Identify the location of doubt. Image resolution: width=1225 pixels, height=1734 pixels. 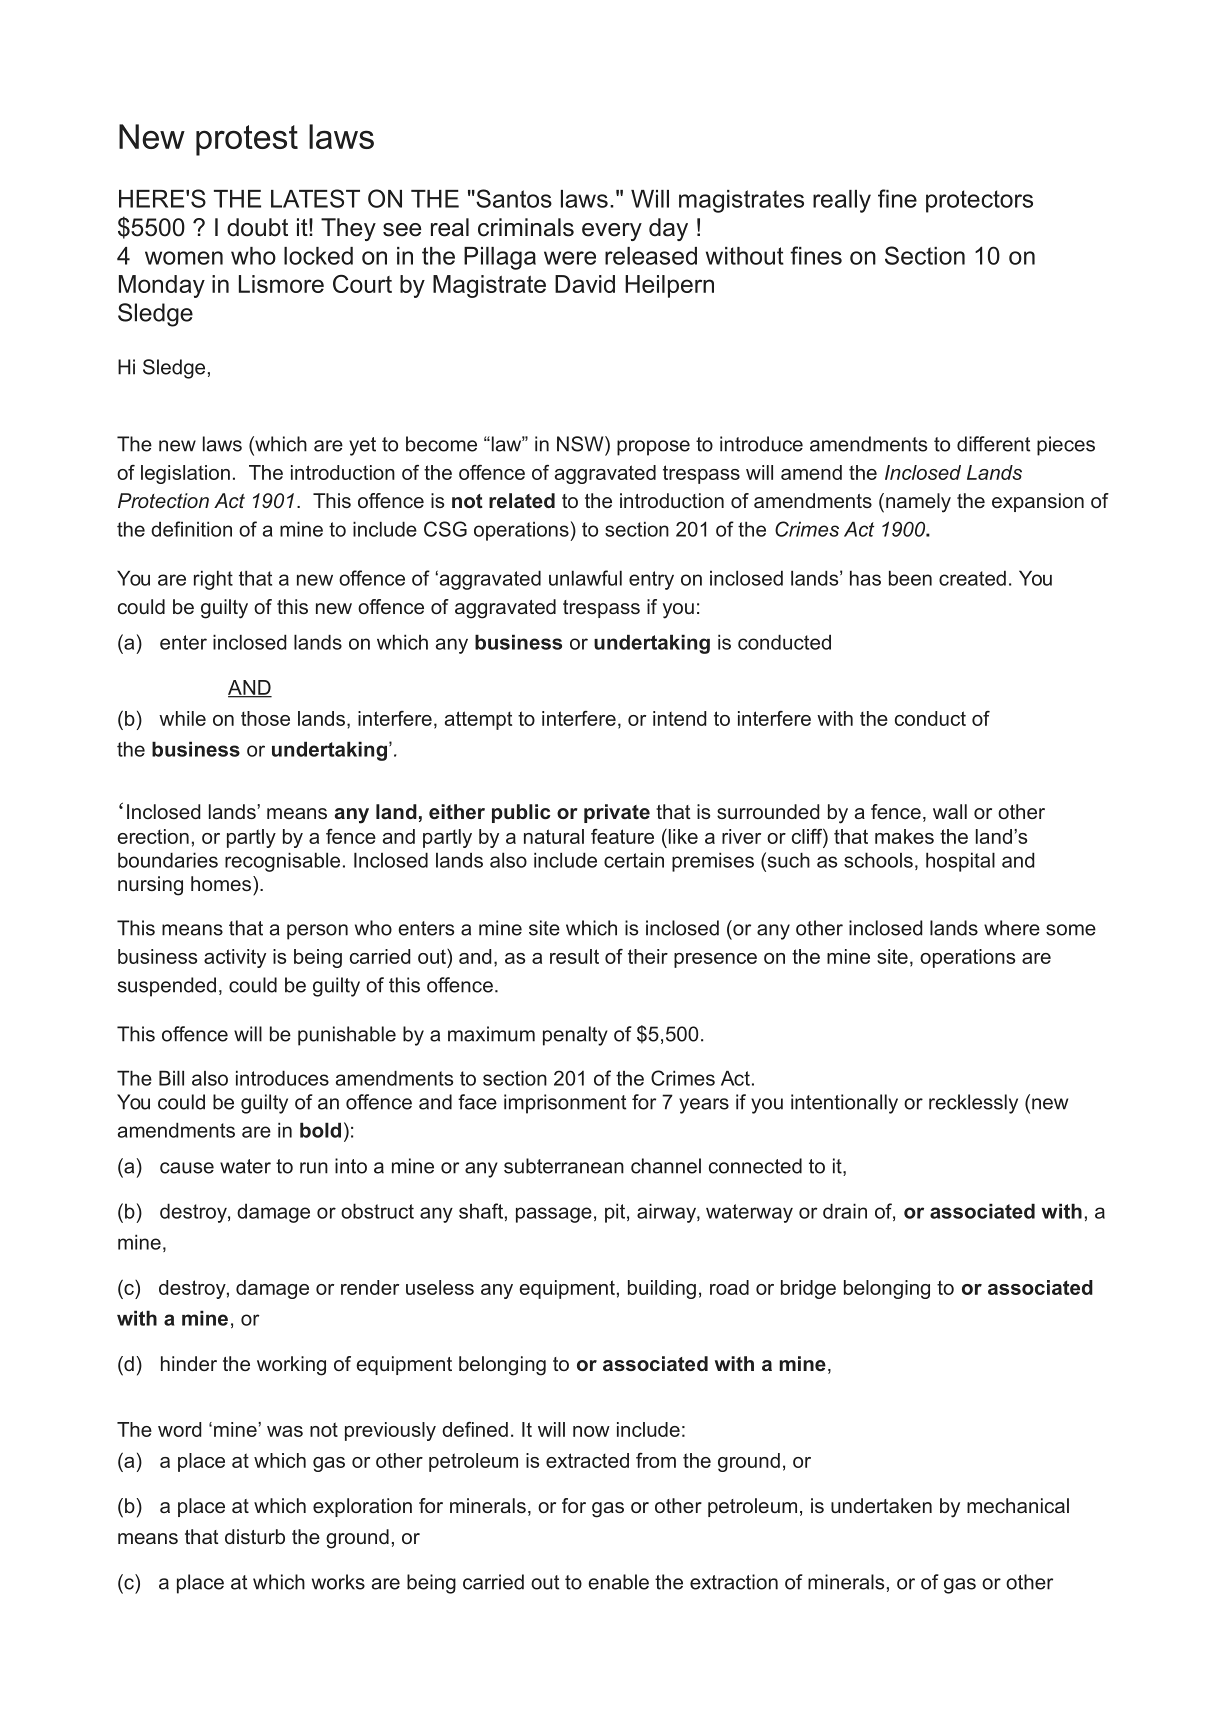
(257, 227).
